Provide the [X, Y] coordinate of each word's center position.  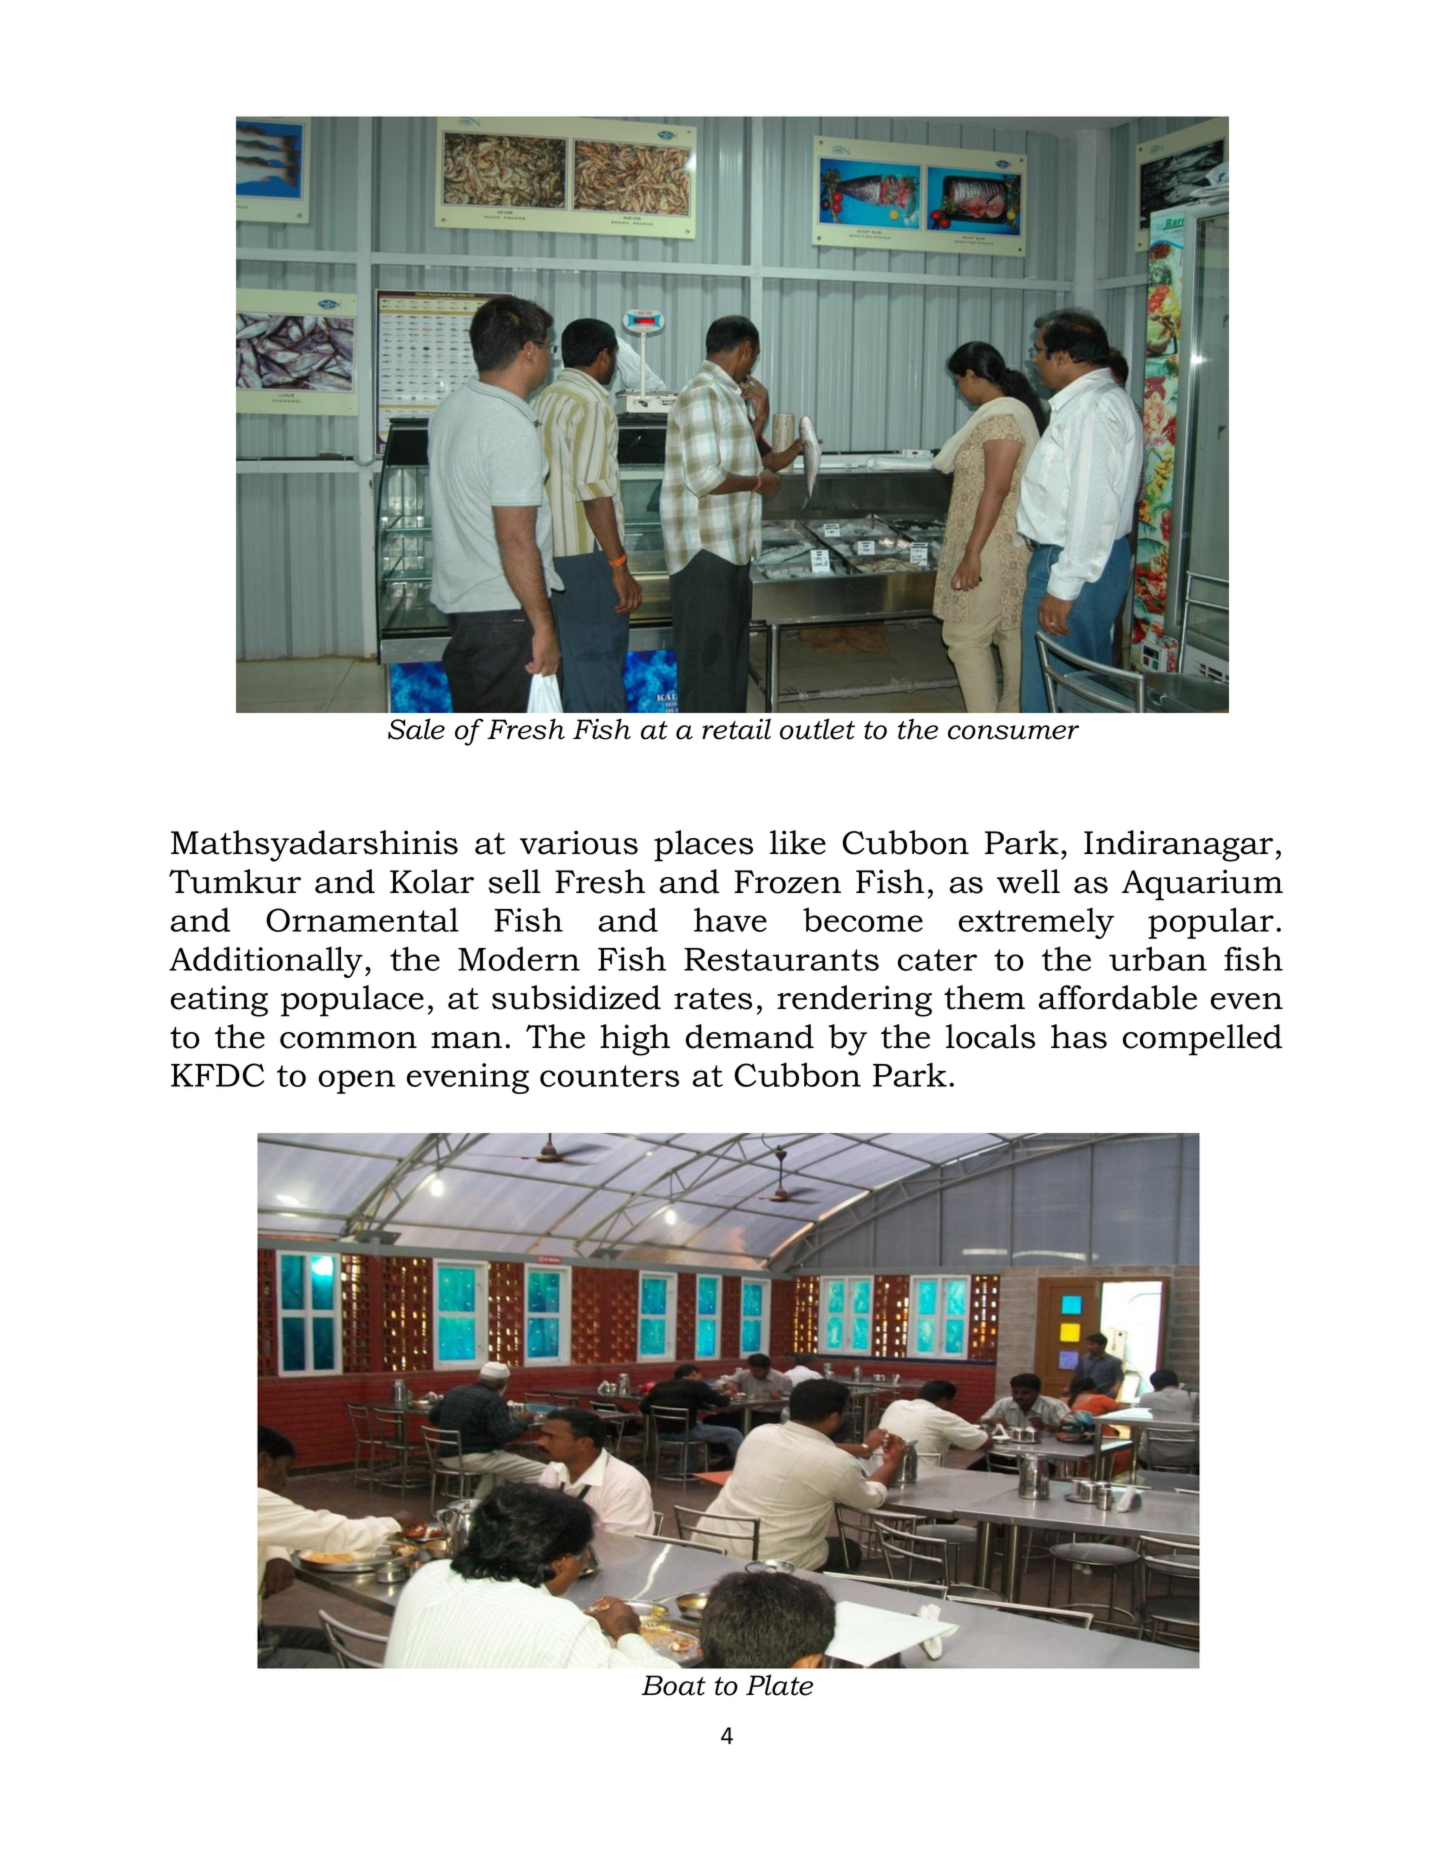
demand [749, 1036]
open [356, 1082]
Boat [673, 1685]
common [348, 1040]
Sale [416, 729]
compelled [1202, 1040]
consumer [1013, 732]
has [1079, 1036]
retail [736, 729]
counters [609, 1076]
